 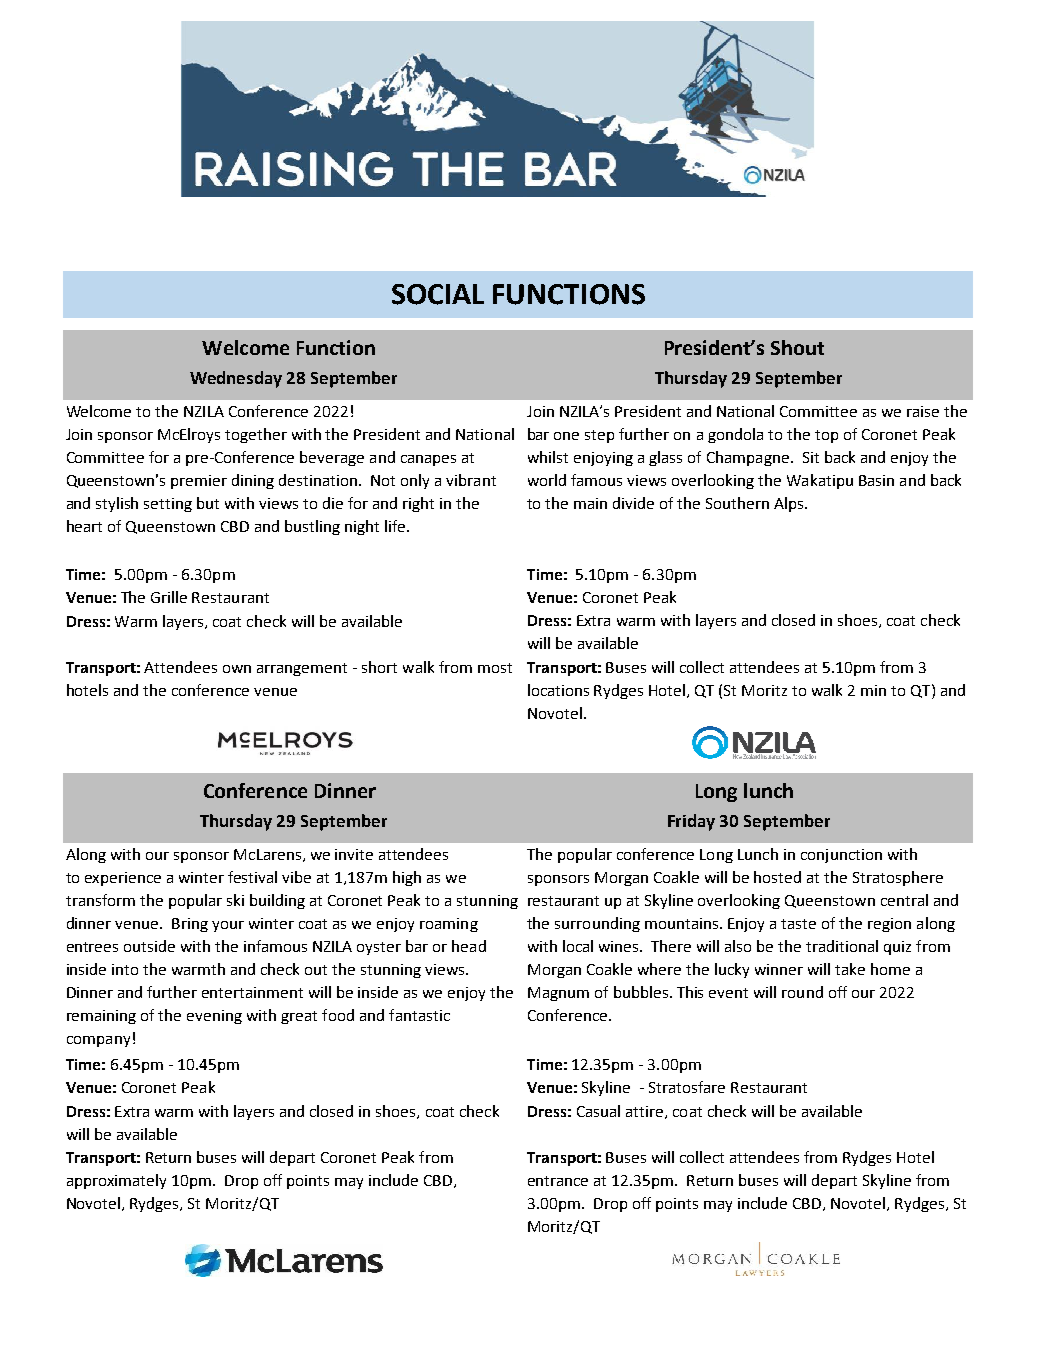 I want to click on locations, so click(x=558, y=690).
